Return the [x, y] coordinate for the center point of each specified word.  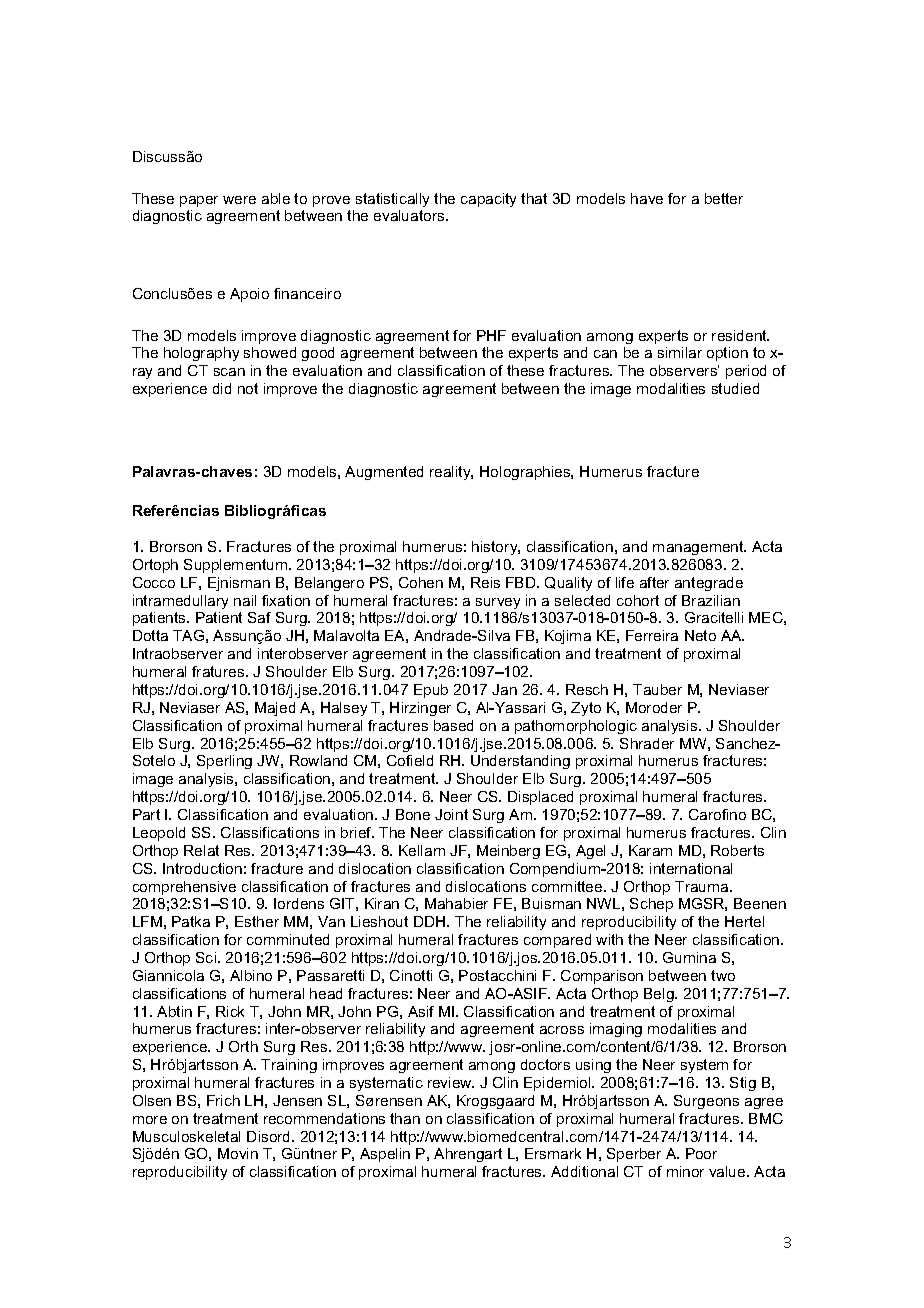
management [699, 548]
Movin [238, 1153]
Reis [485, 582]
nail [245, 600]
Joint [451, 814]
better [724, 198]
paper [199, 201]
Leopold [159, 834]
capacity [488, 200]
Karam [650, 850]
